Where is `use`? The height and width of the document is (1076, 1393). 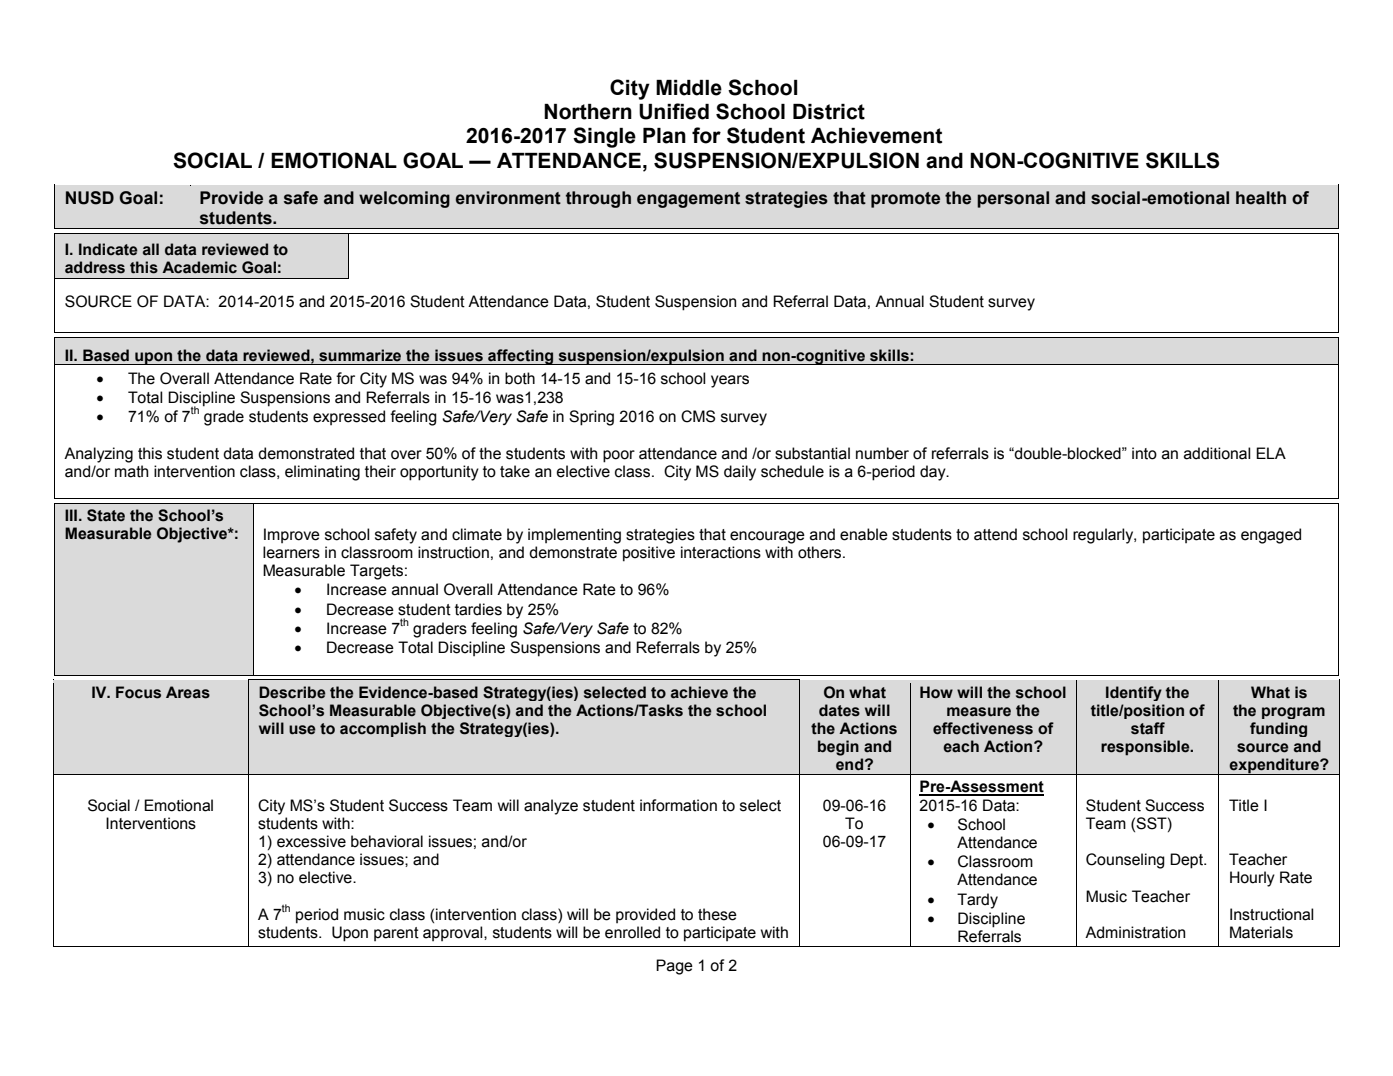 use is located at coordinates (302, 730).
